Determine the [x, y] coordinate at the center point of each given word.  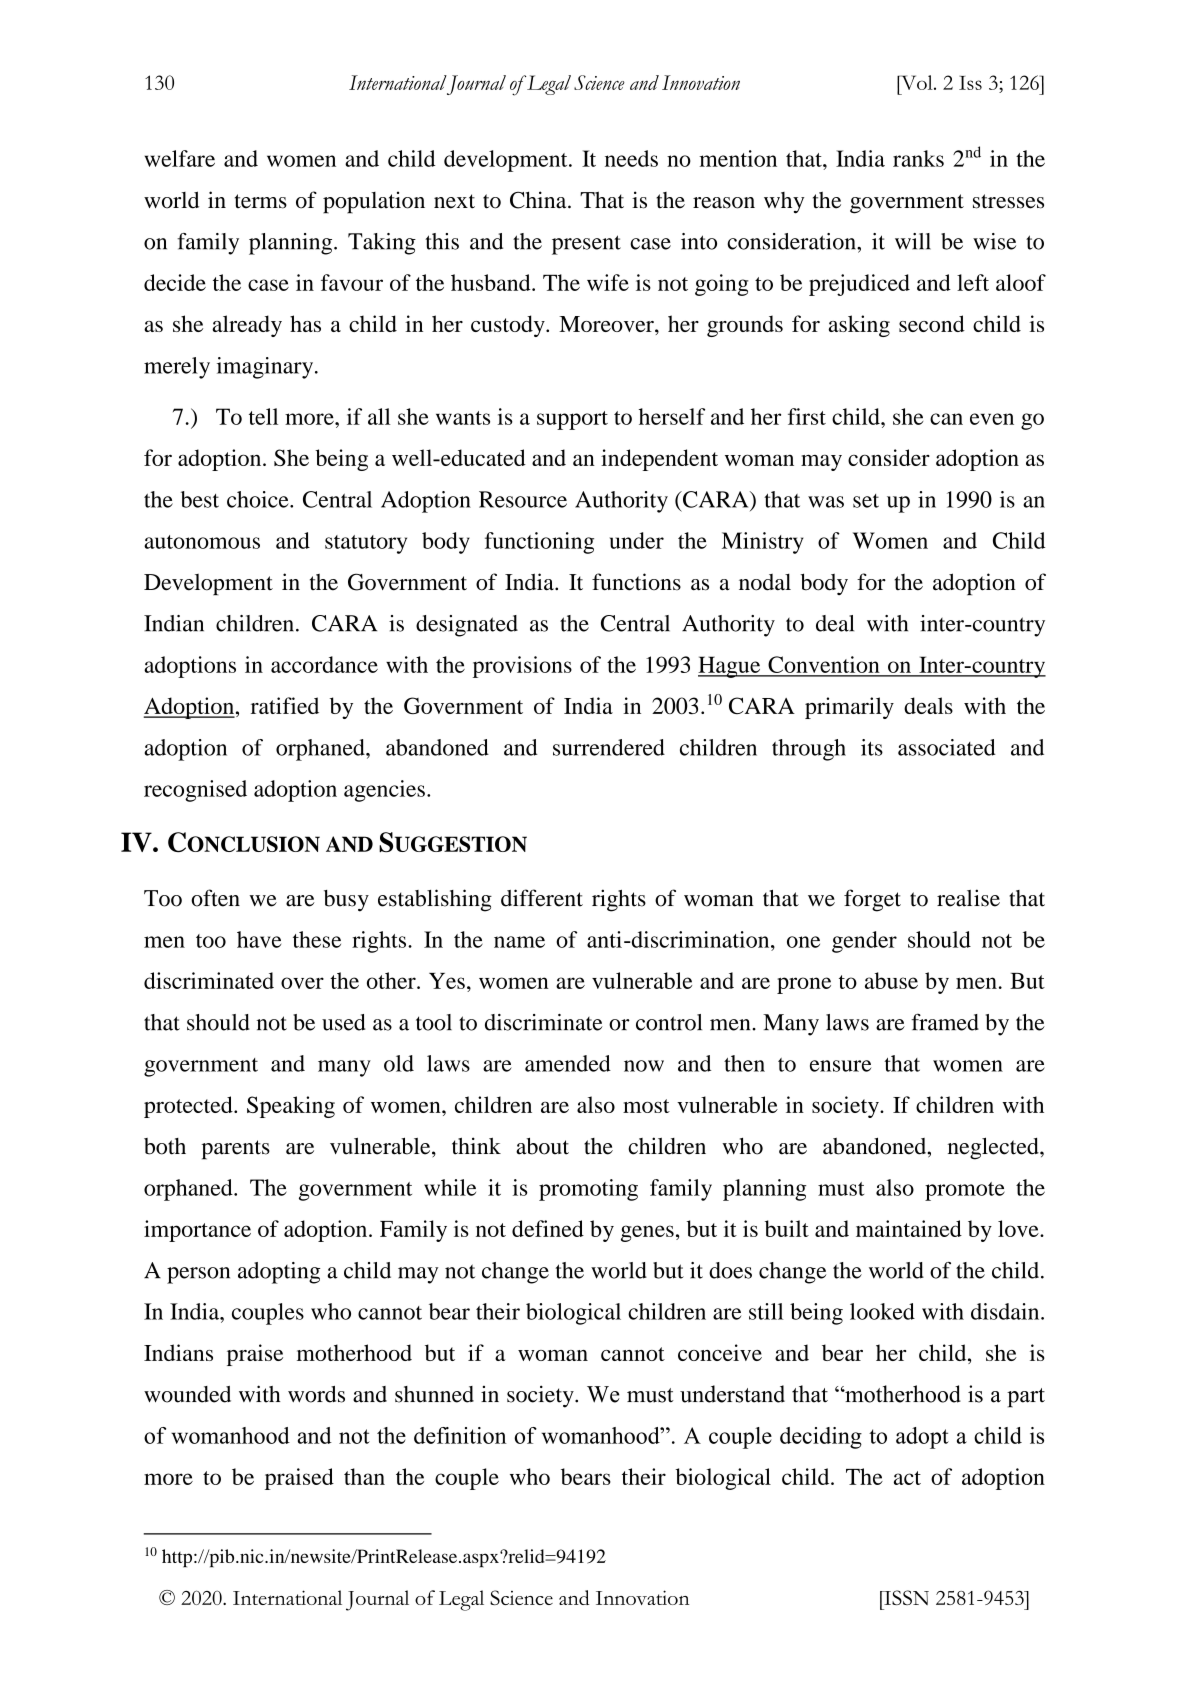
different [542, 898]
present [586, 245]
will [913, 241]
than [364, 1476]
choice [259, 499]
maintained [909, 1228]
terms [261, 201]
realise [968, 898]
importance [197, 1231]
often [215, 898]
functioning [539, 543]
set [866, 501]
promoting [588, 1190]
